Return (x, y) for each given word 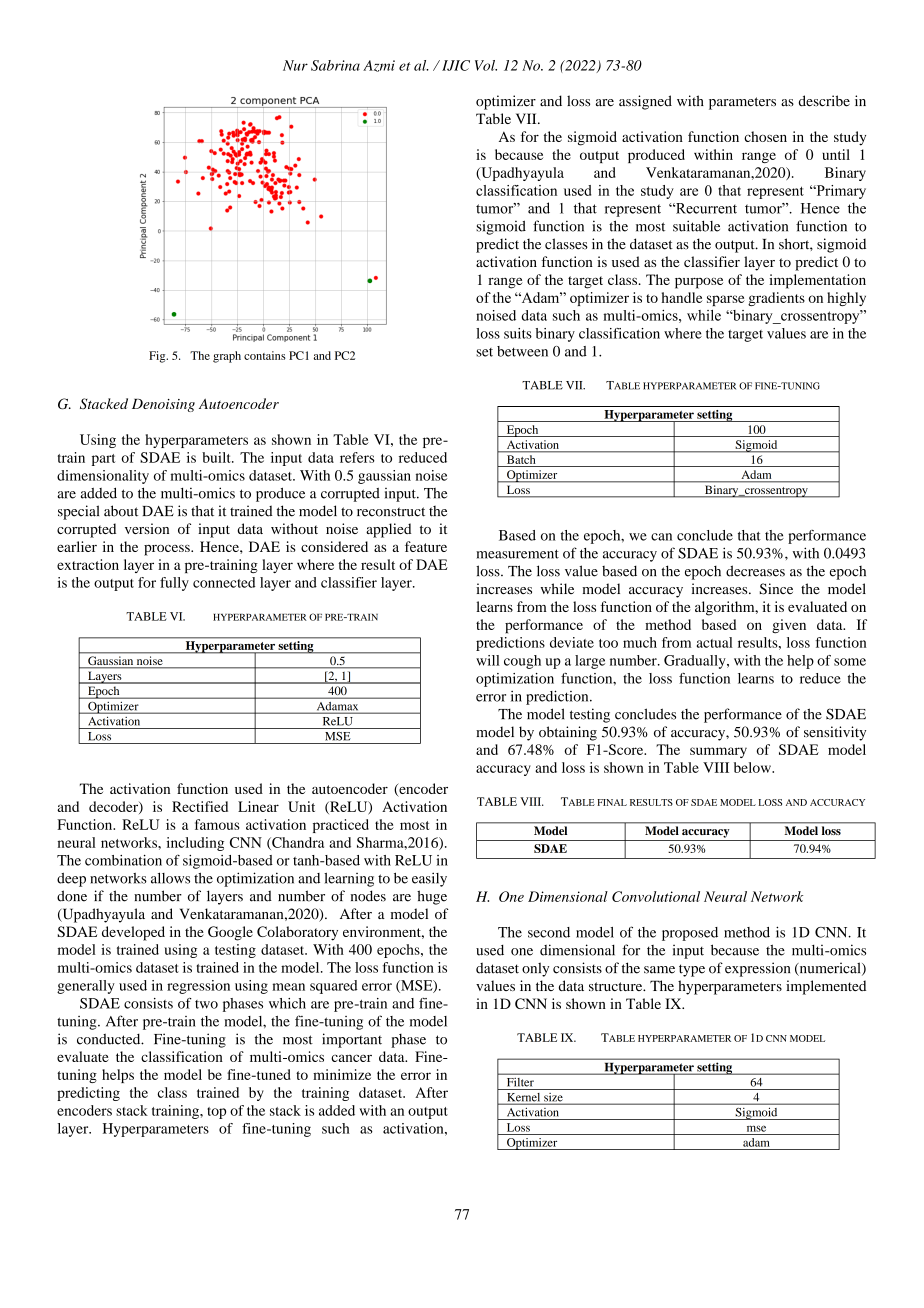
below (753, 767)
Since (776, 589)
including (195, 844)
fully (174, 584)
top (216, 1113)
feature (426, 546)
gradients (776, 299)
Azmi (379, 66)
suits (518, 333)
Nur (295, 65)
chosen (765, 136)
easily (429, 879)
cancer (351, 1058)
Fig (158, 357)
